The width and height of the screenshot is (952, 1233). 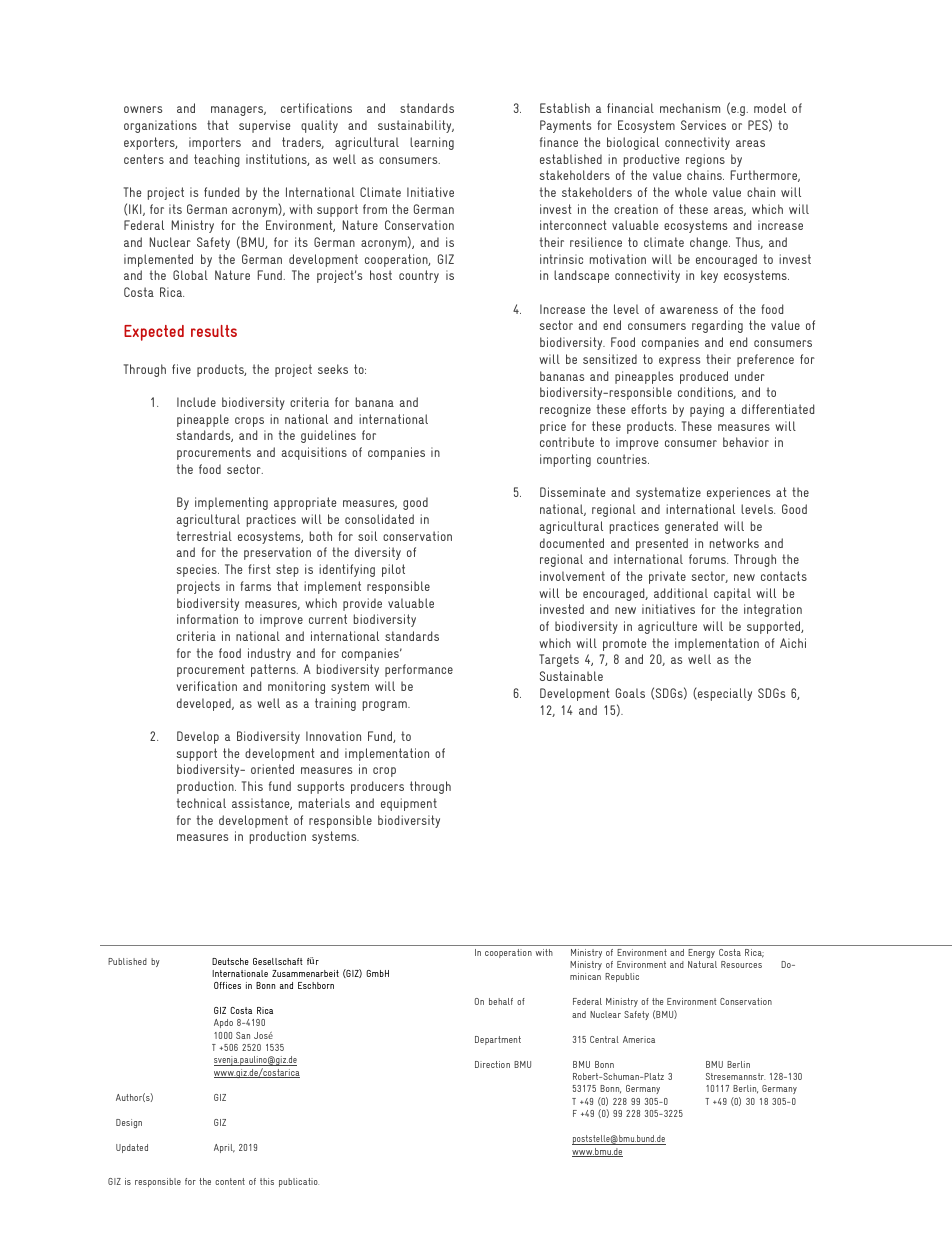 I want to click on learning, so click(x=432, y=143).
